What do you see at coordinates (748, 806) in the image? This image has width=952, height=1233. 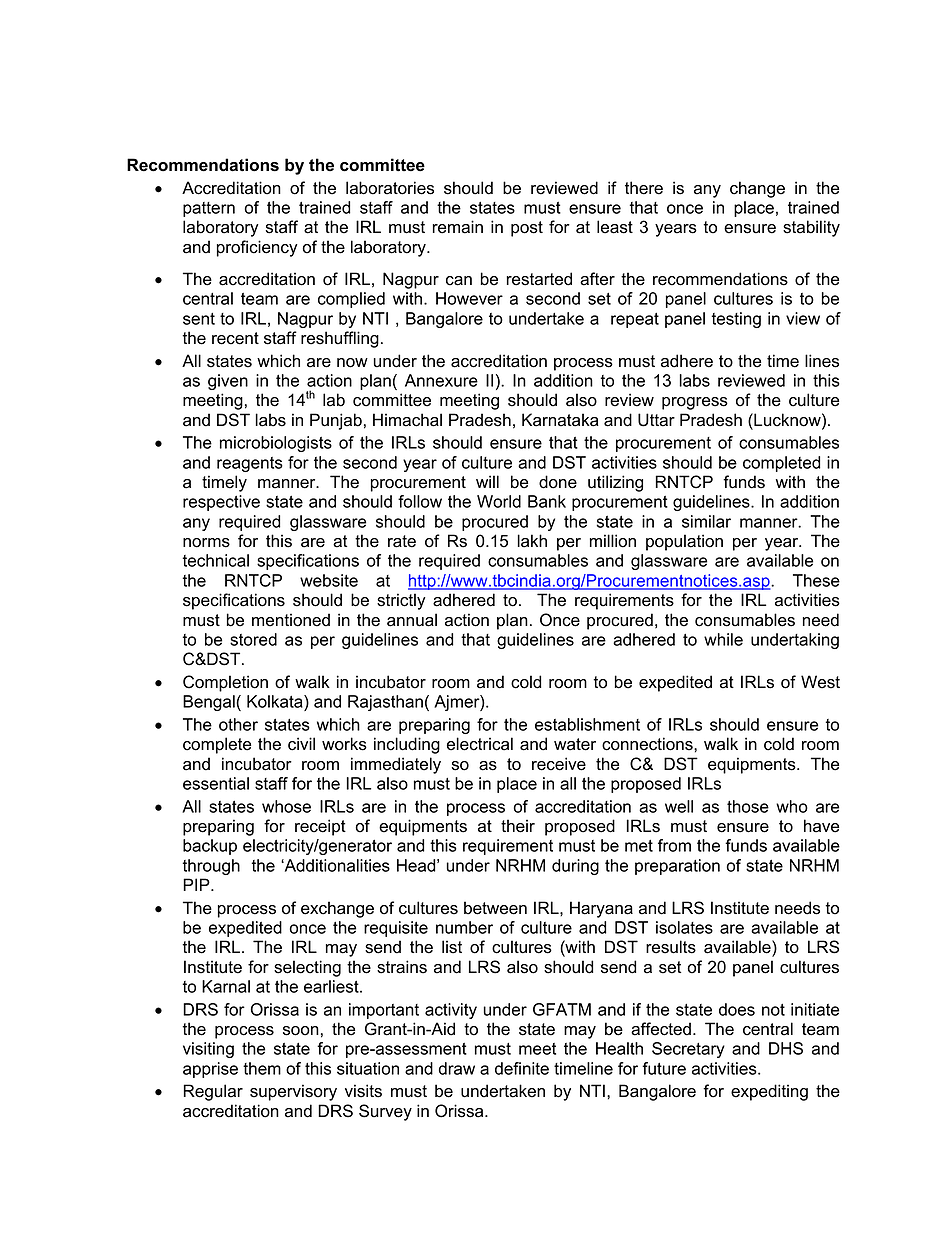 I see `those` at bounding box center [748, 806].
